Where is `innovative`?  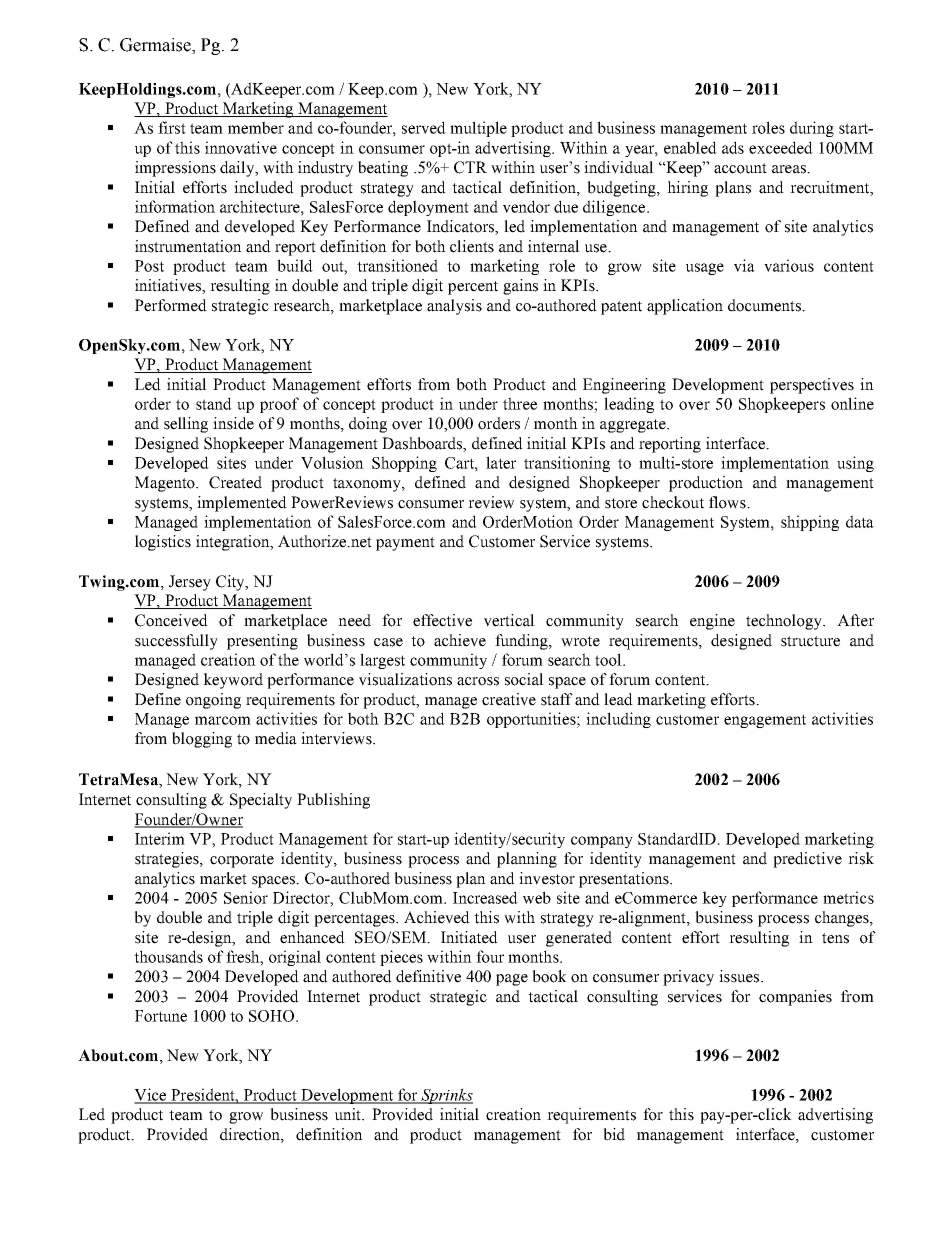
innovative is located at coordinates (241, 147).
